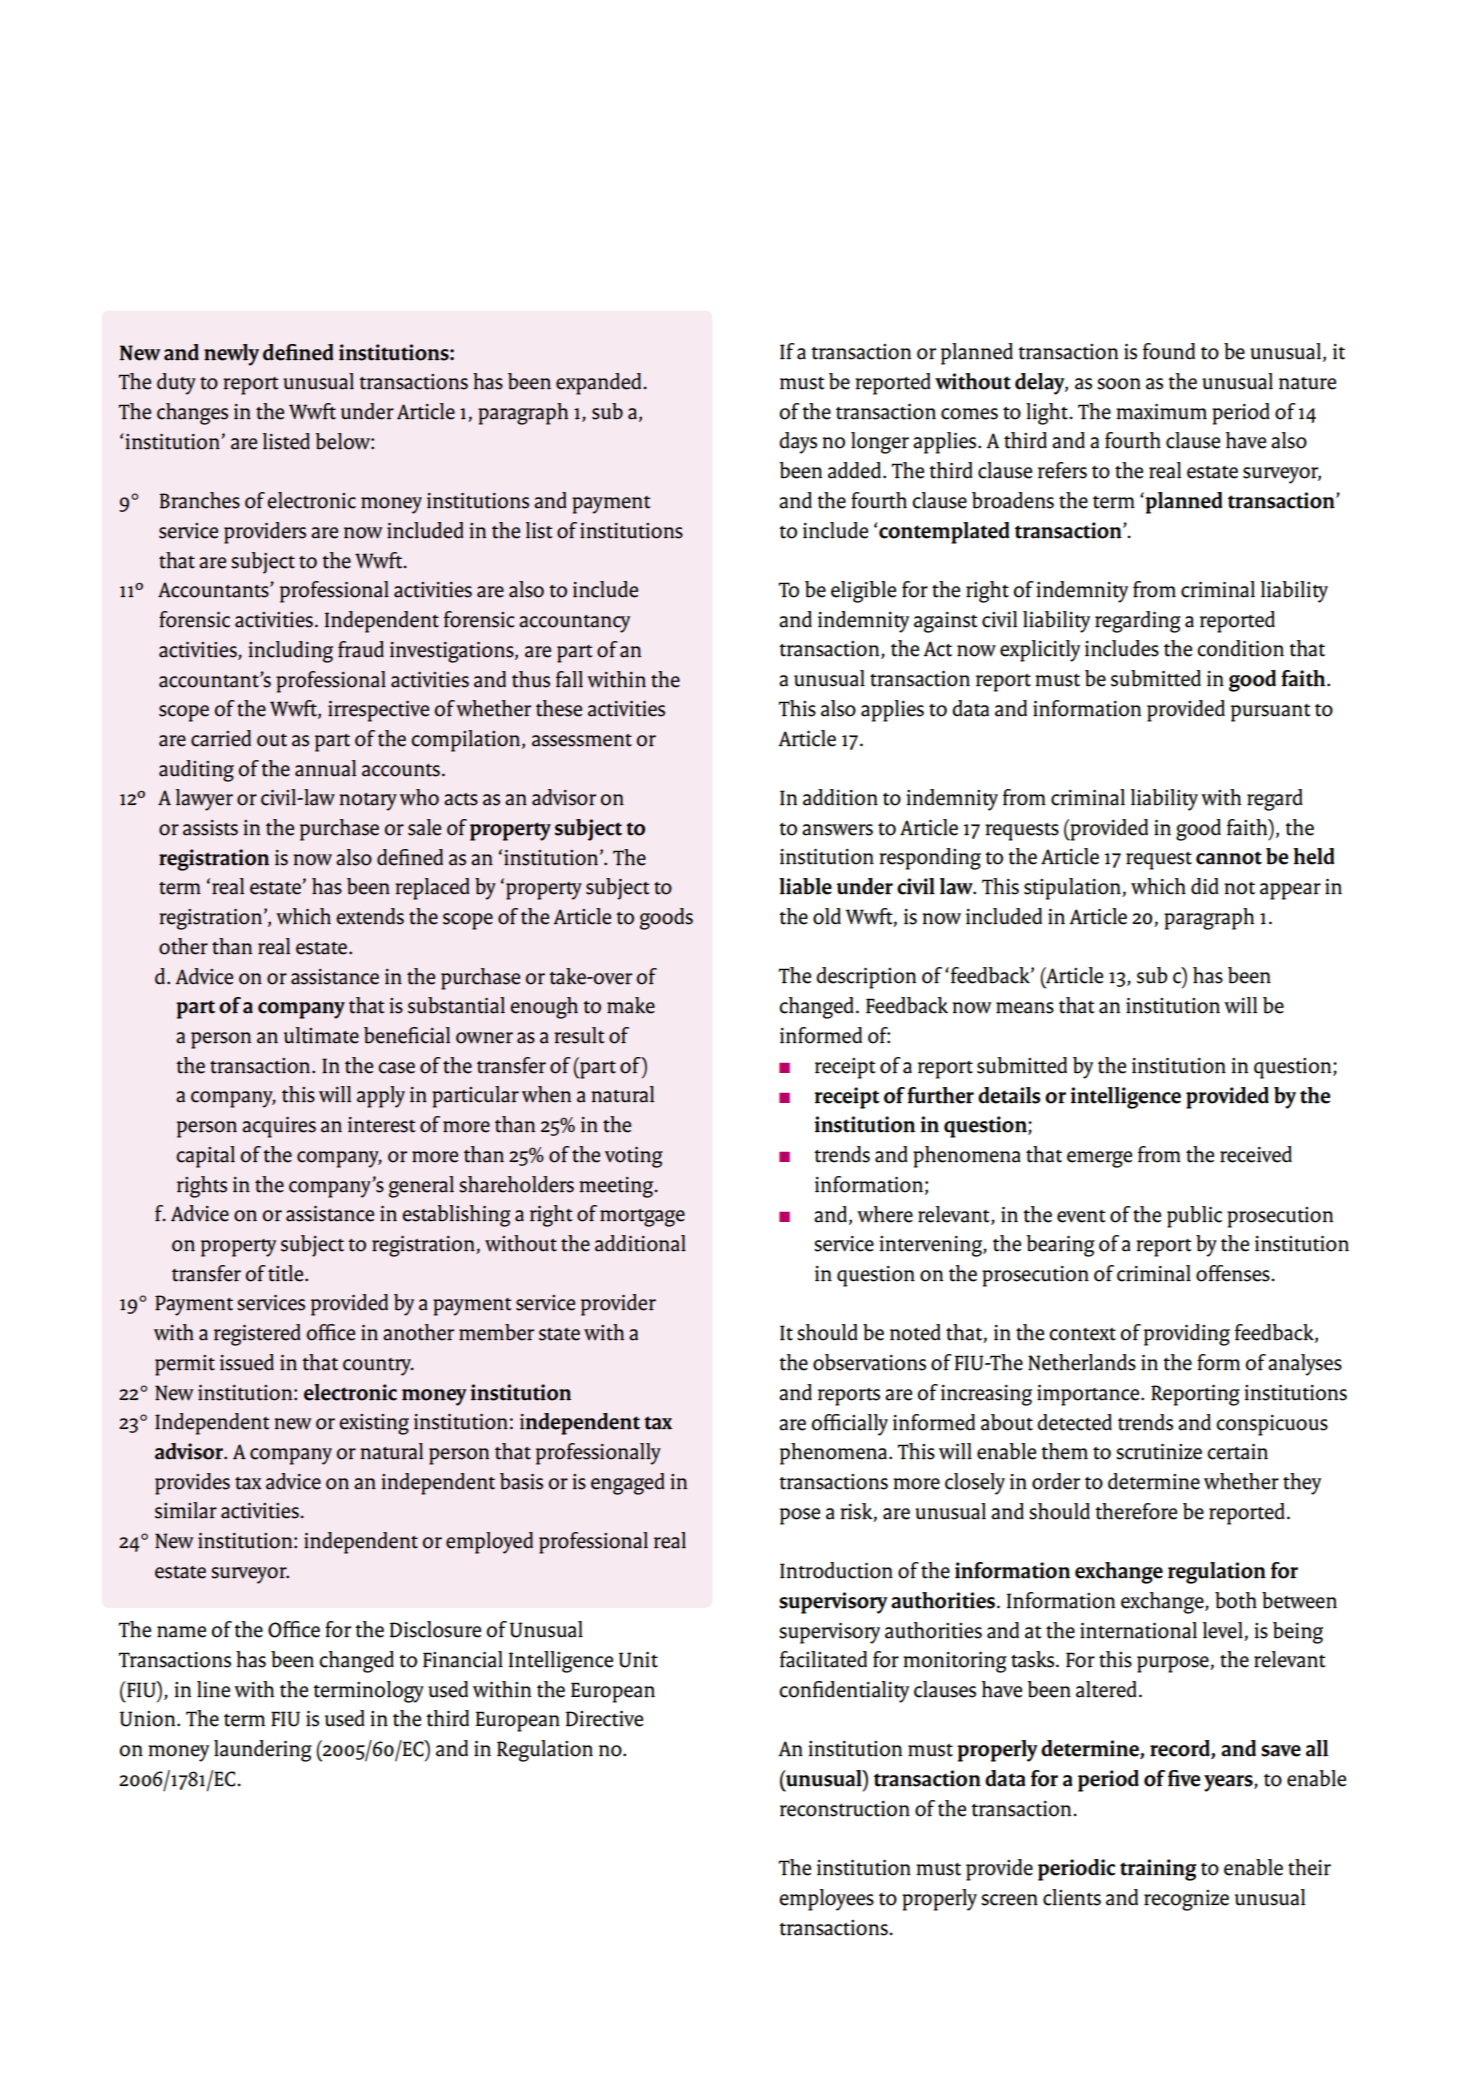  What do you see at coordinates (279, 1127) in the screenshot?
I see `acquires` at bounding box center [279, 1127].
